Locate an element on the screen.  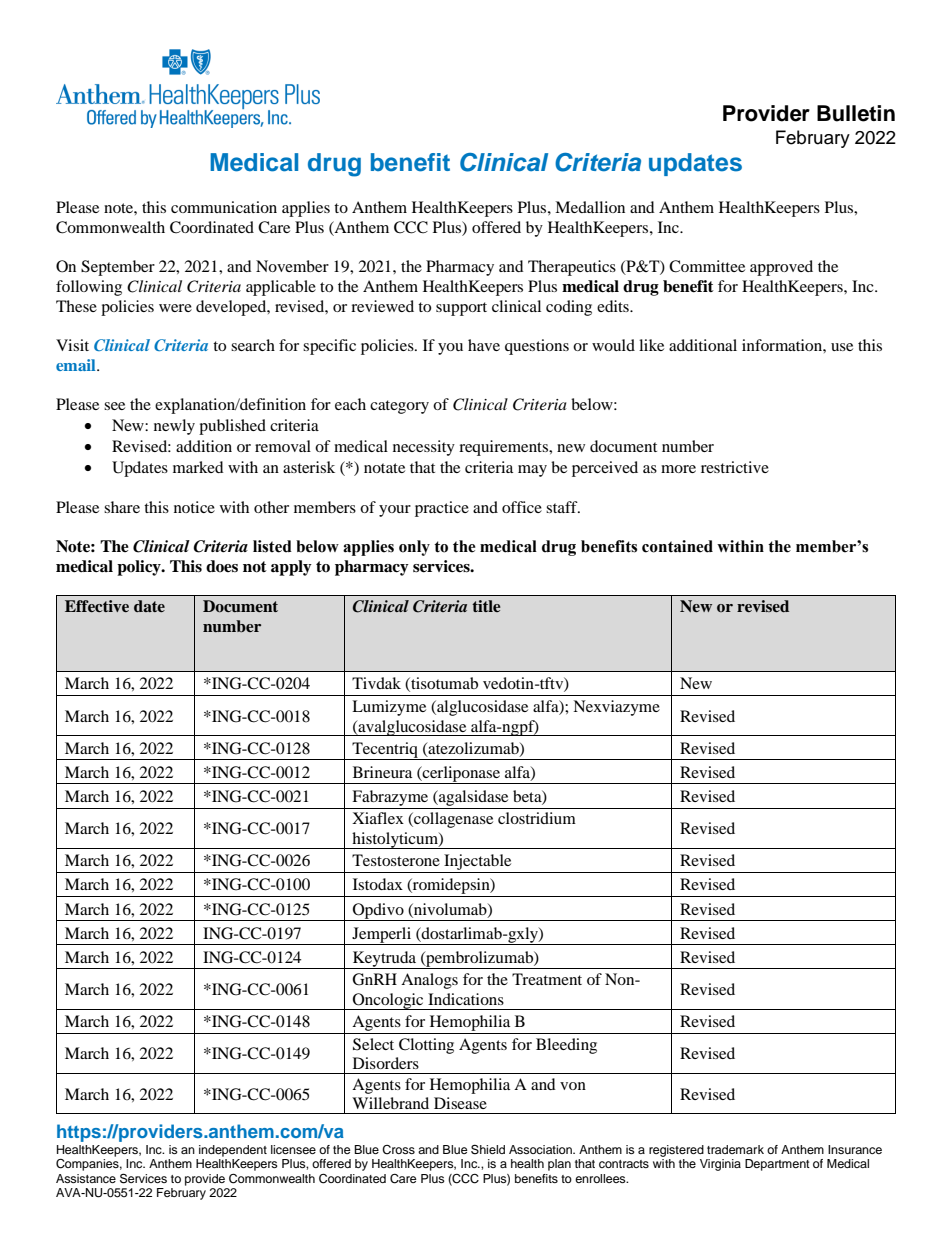
Effective is located at coordinates (97, 606).
